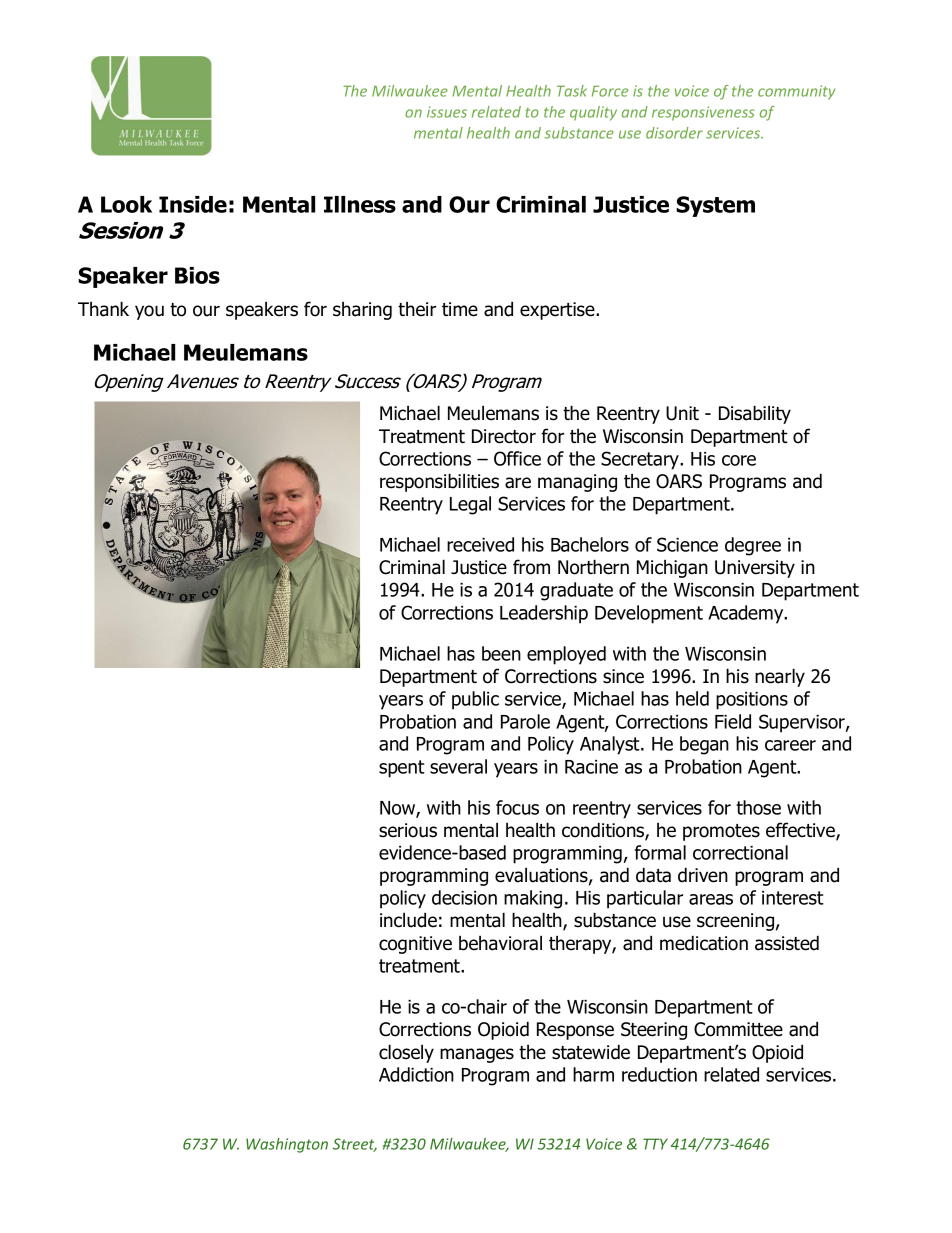 This screenshot has height=1233, width=952. I want to click on issues, so click(447, 112).
